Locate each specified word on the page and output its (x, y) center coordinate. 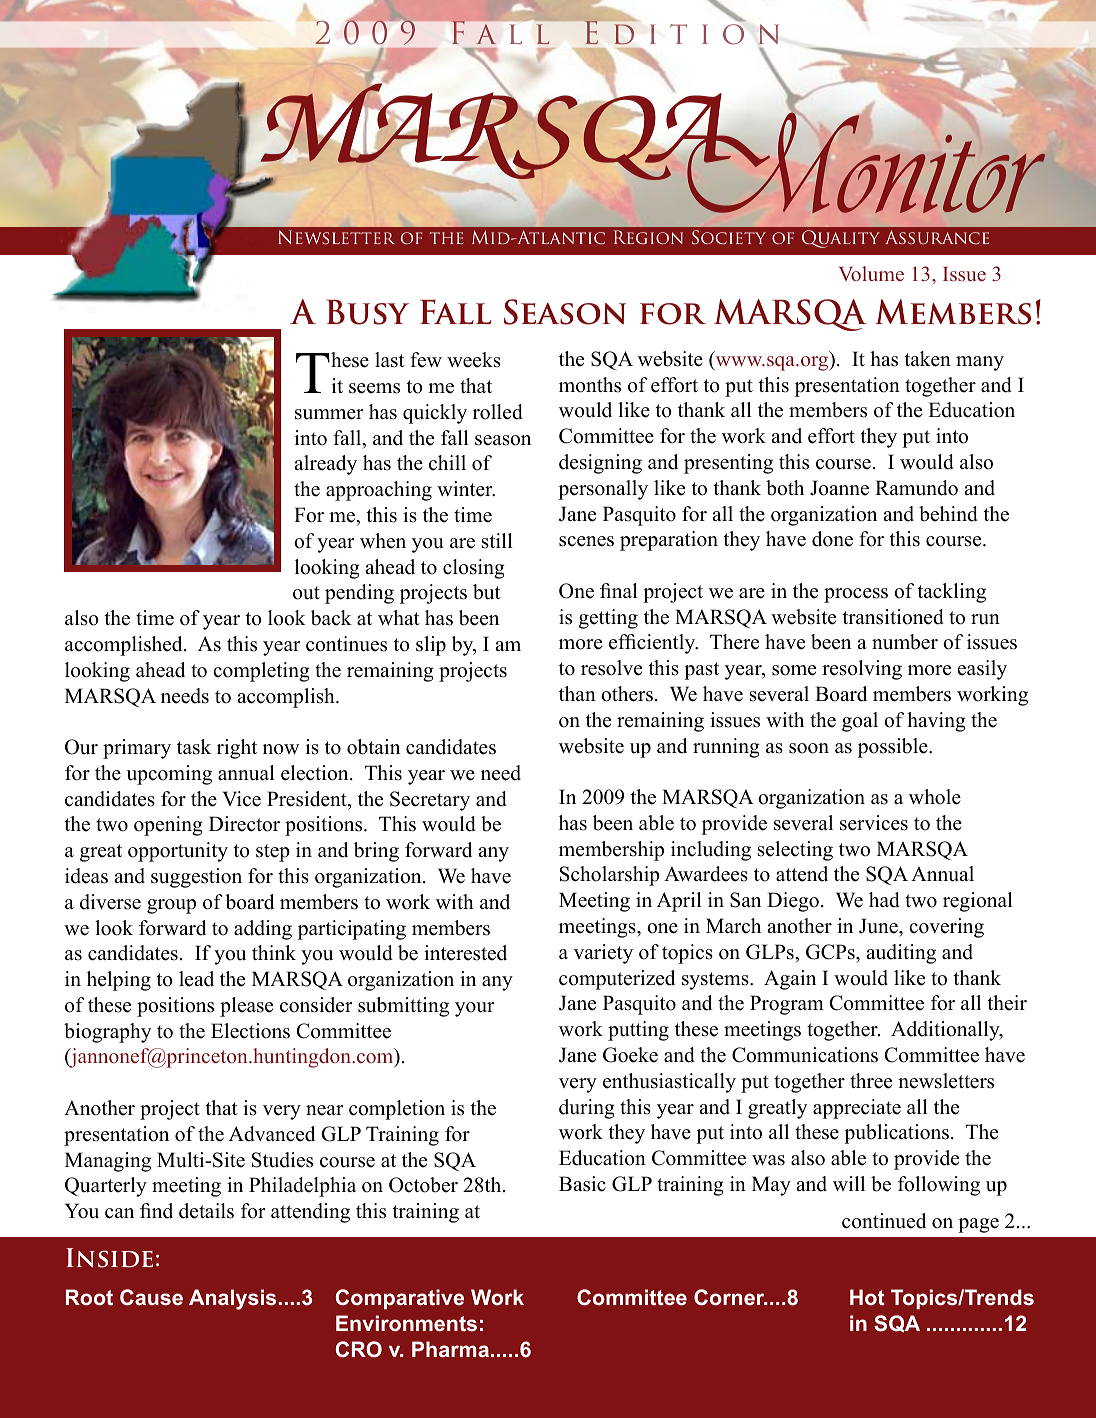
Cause (151, 1297)
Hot (867, 1297)
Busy (367, 312)
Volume (871, 273)
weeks (474, 360)
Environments (406, 1323)
